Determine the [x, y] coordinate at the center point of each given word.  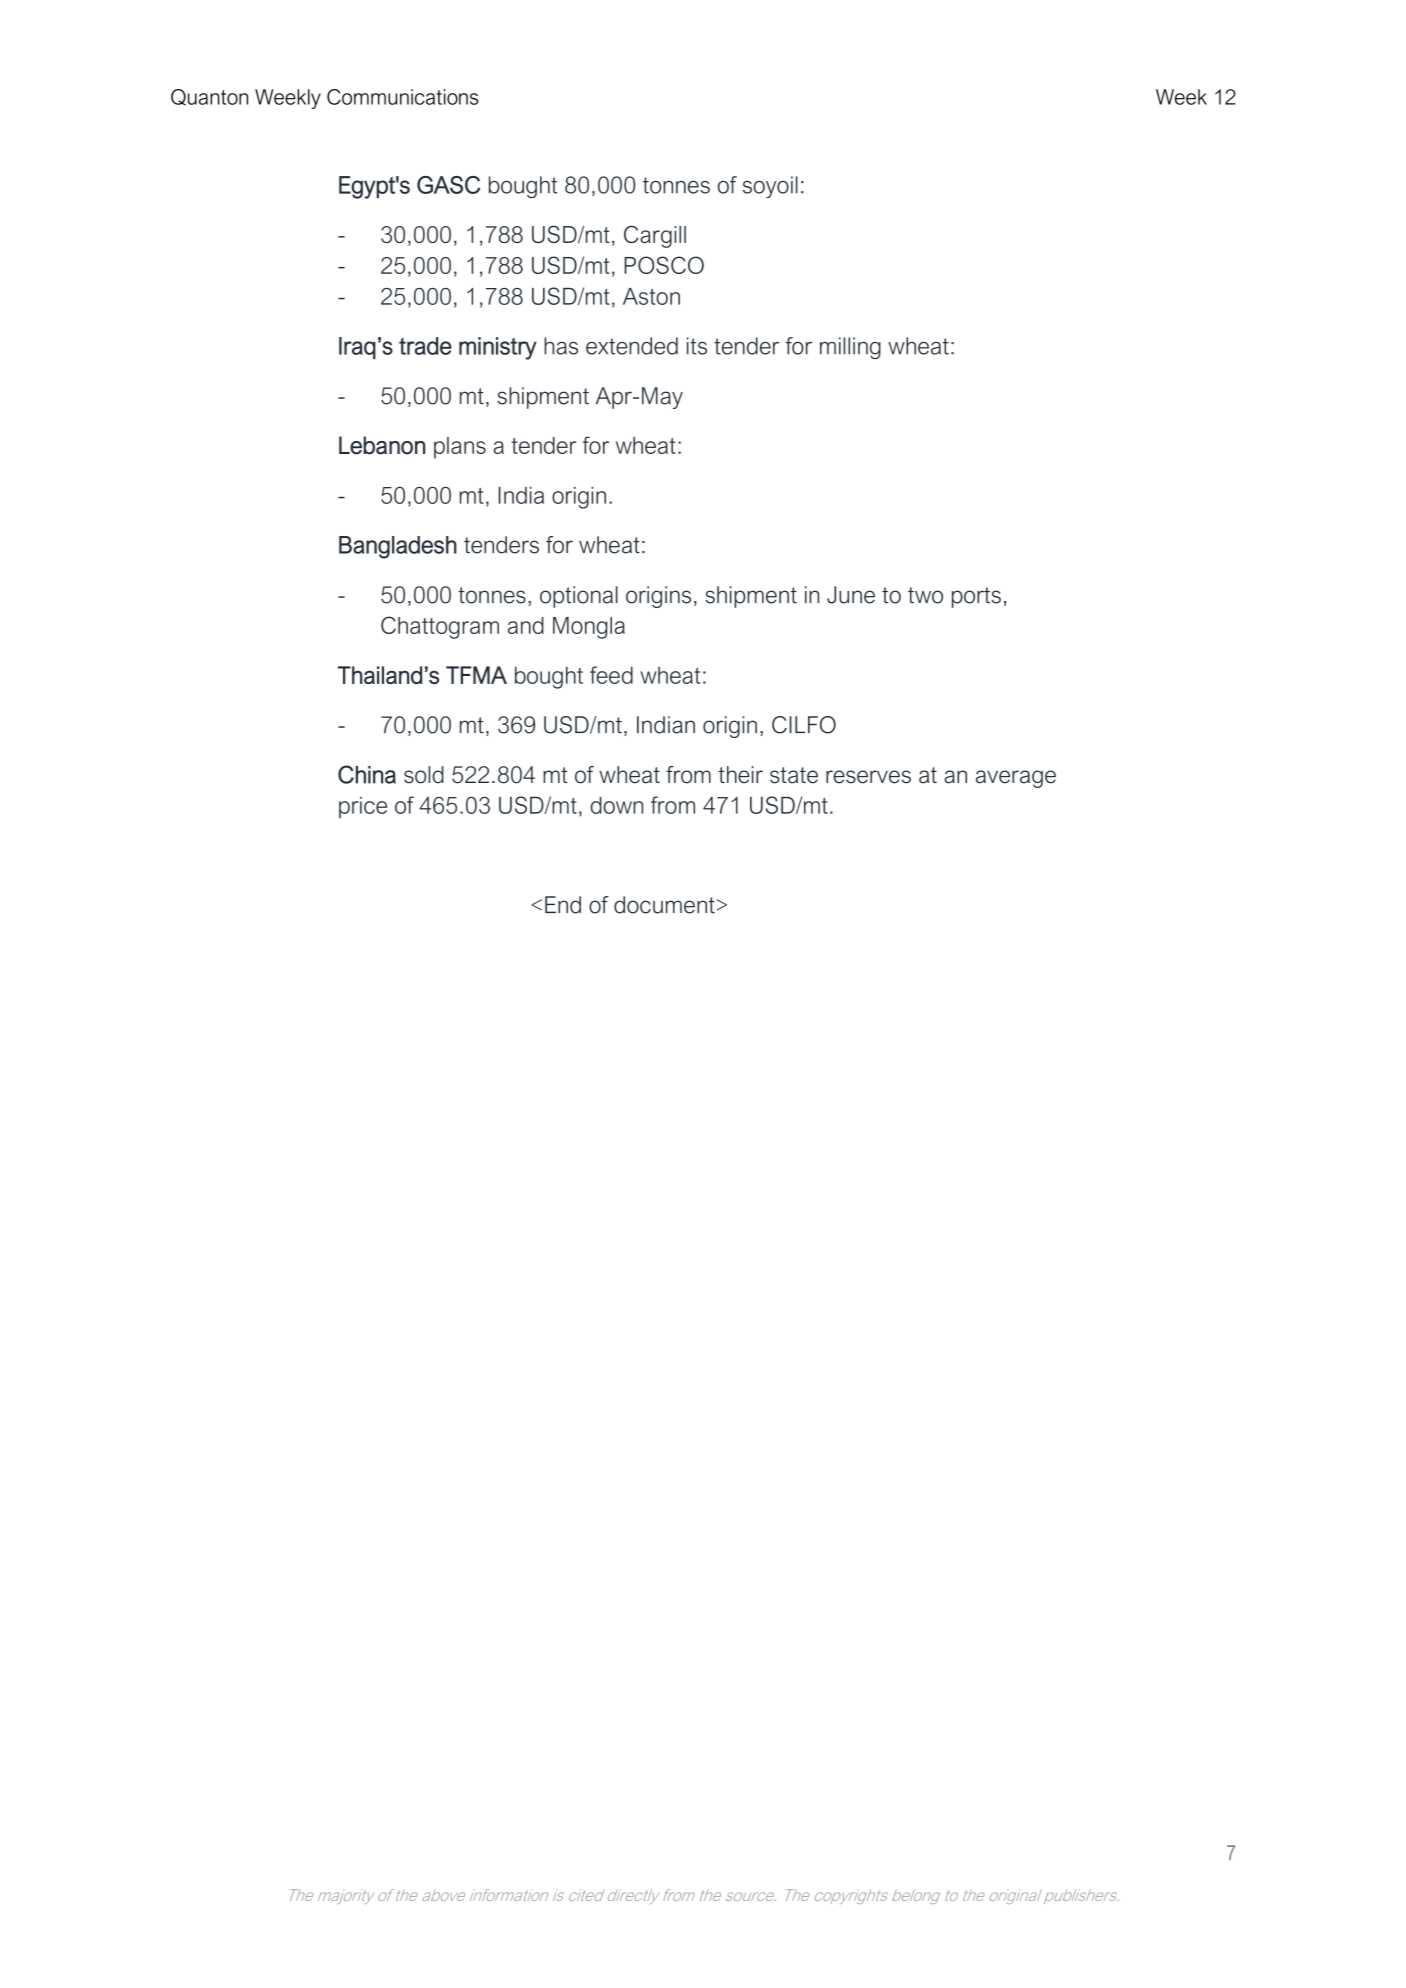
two [925, 595]
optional [579, 597]
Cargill [655, 237]
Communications [403, 97]
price [363, 807]
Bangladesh [398, 547]
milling [850, 348]
